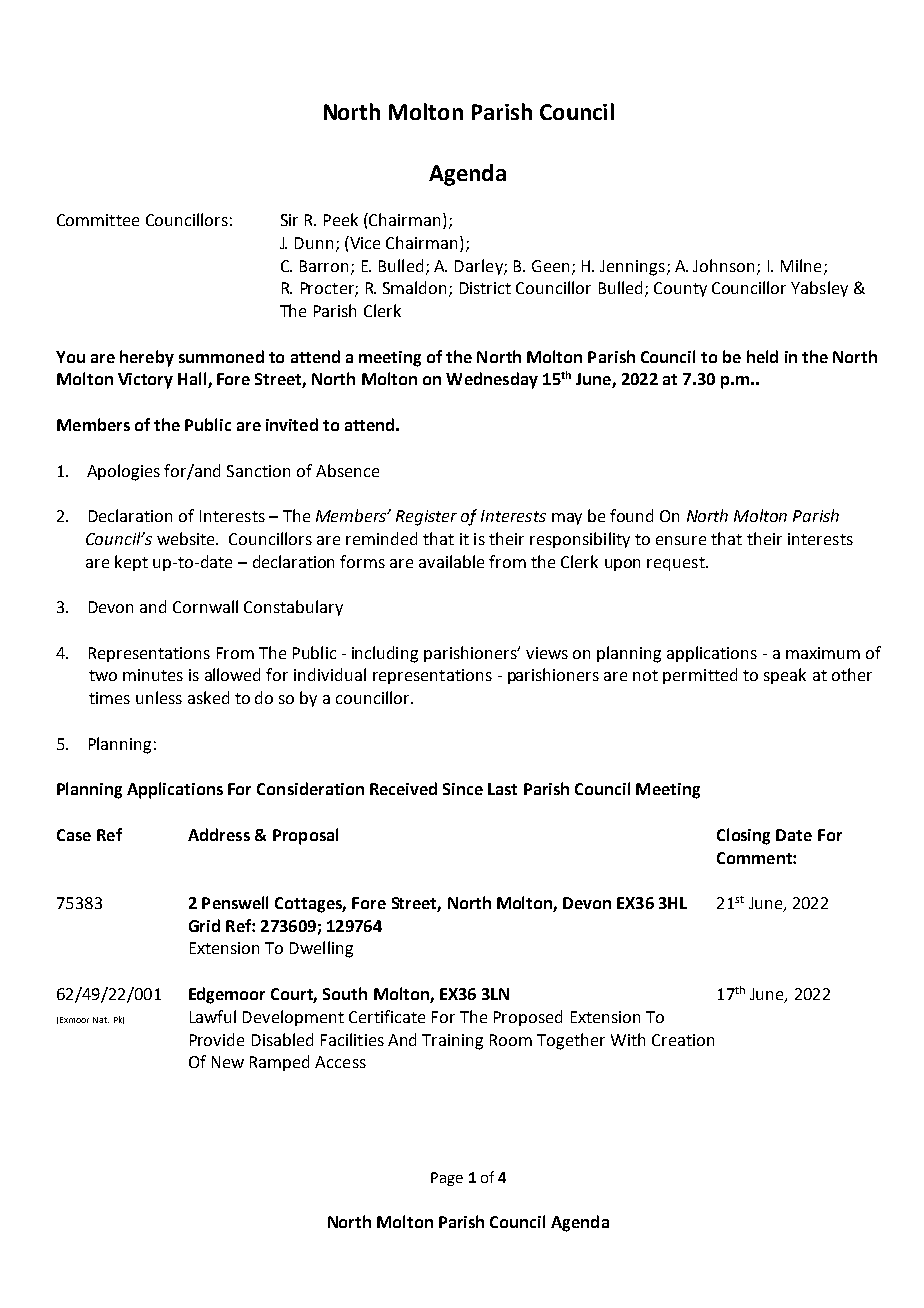  I want to click on Committee, so click(98, 220).
